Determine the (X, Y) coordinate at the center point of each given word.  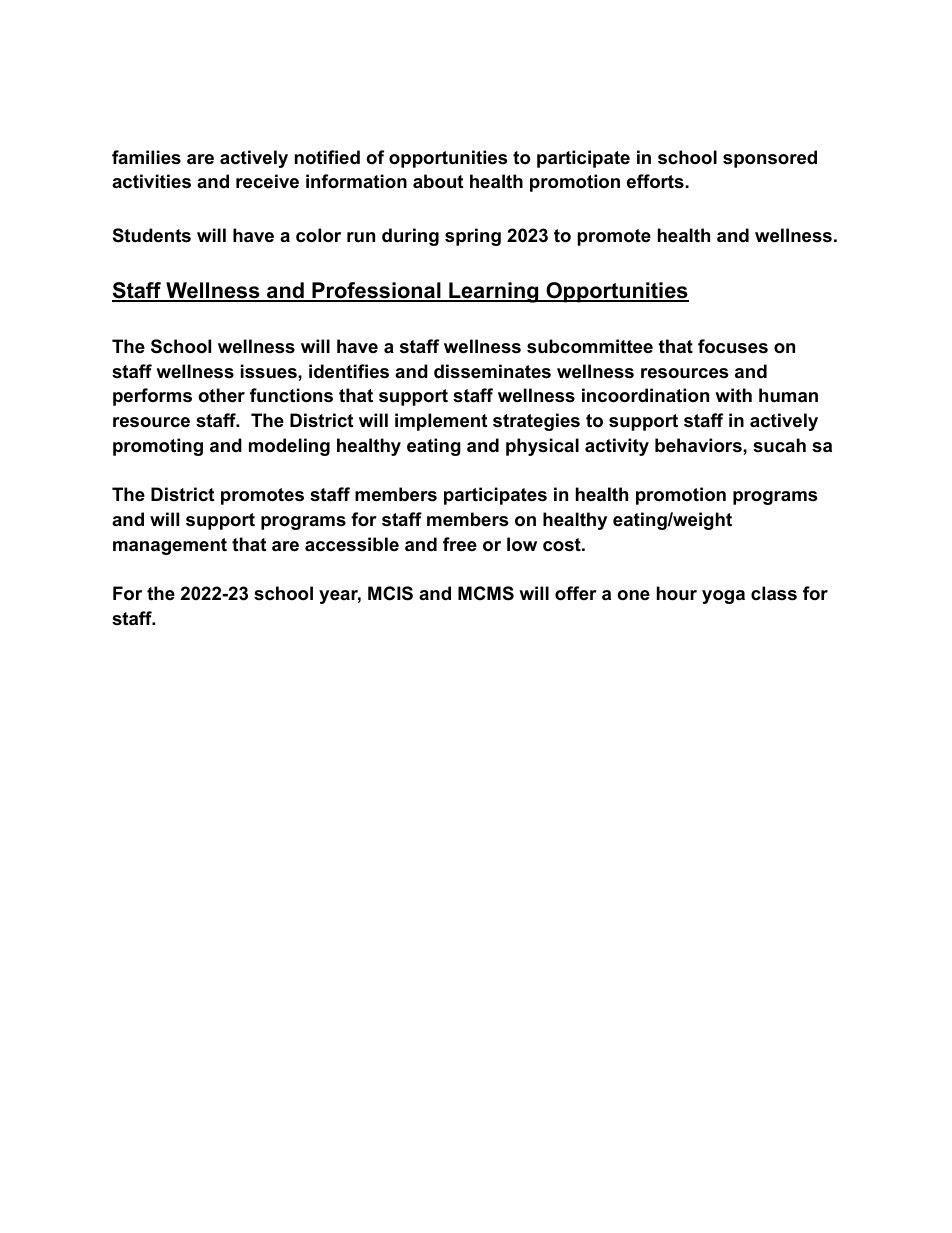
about (438, 181)
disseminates (492, 371)
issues (270, 371)
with (733, 395)
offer (576, 593)
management (170, 546)
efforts (655, 181)
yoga (723, 597)
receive (267, 181)
